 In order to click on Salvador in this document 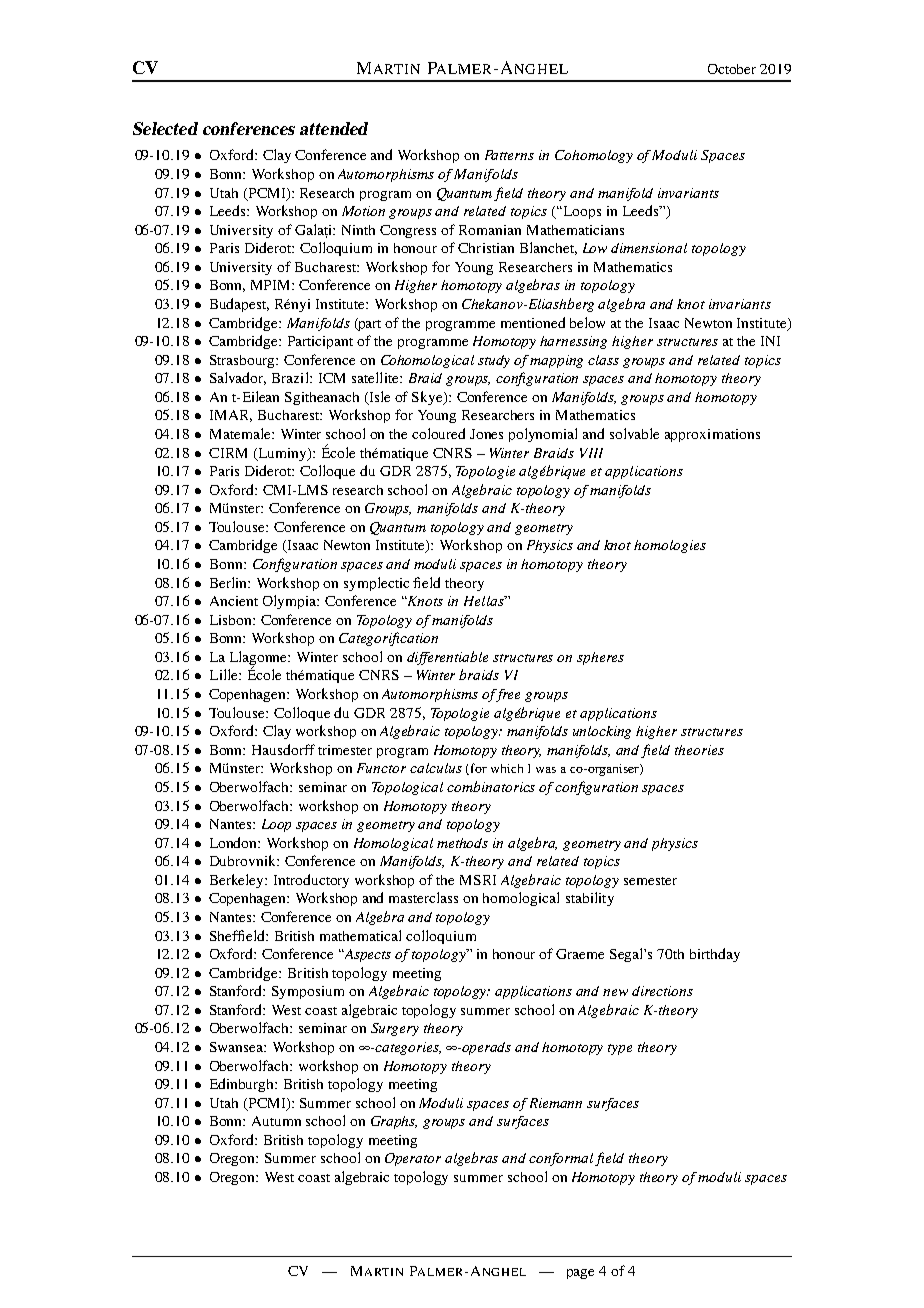, I will do `click(238, 378)`.
